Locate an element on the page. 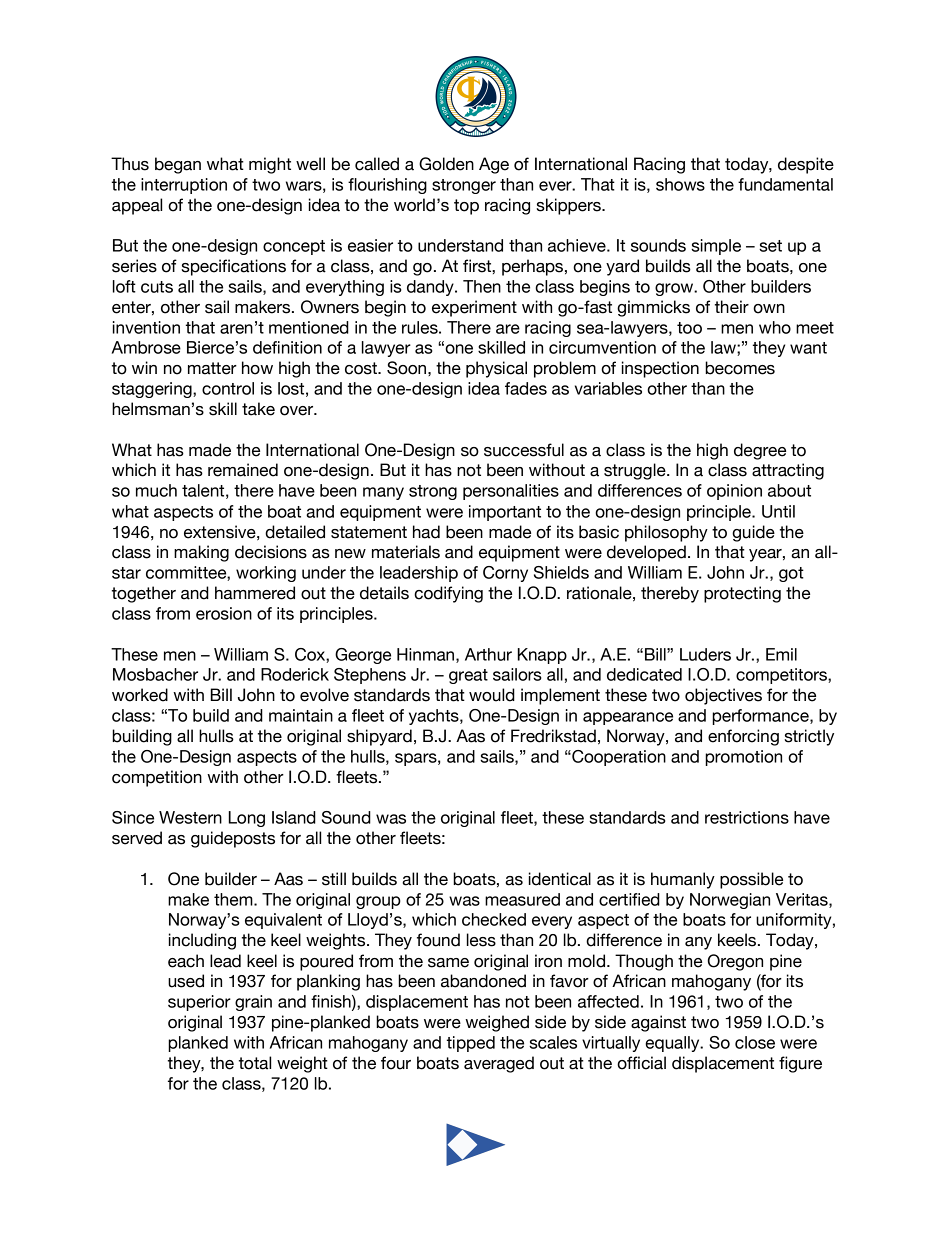 The image size is (952, 1233). measured is located at coordinates (522, 899).
